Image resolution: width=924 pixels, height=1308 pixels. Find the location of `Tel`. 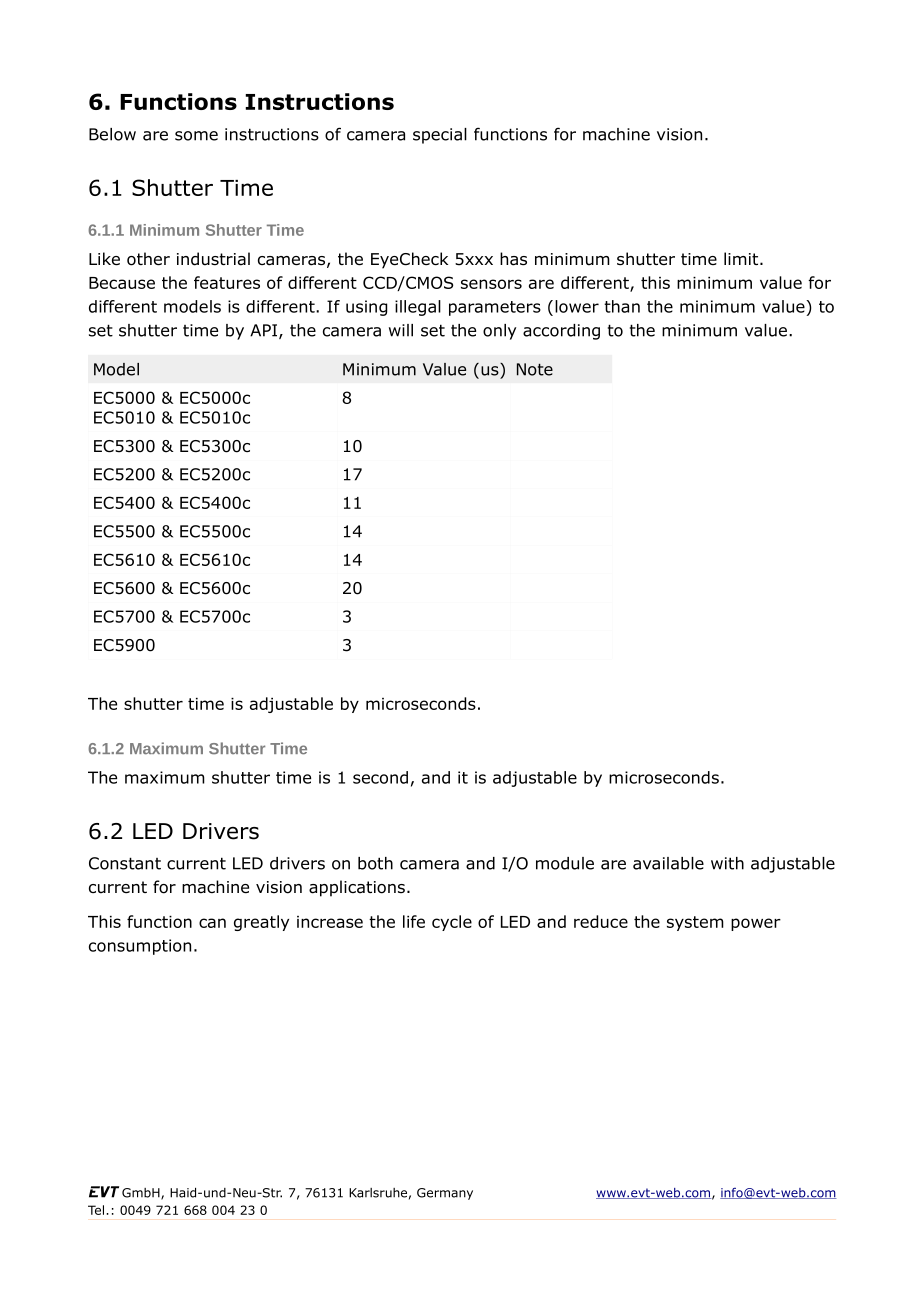

Tel is located at coordinates (97, 1210).
